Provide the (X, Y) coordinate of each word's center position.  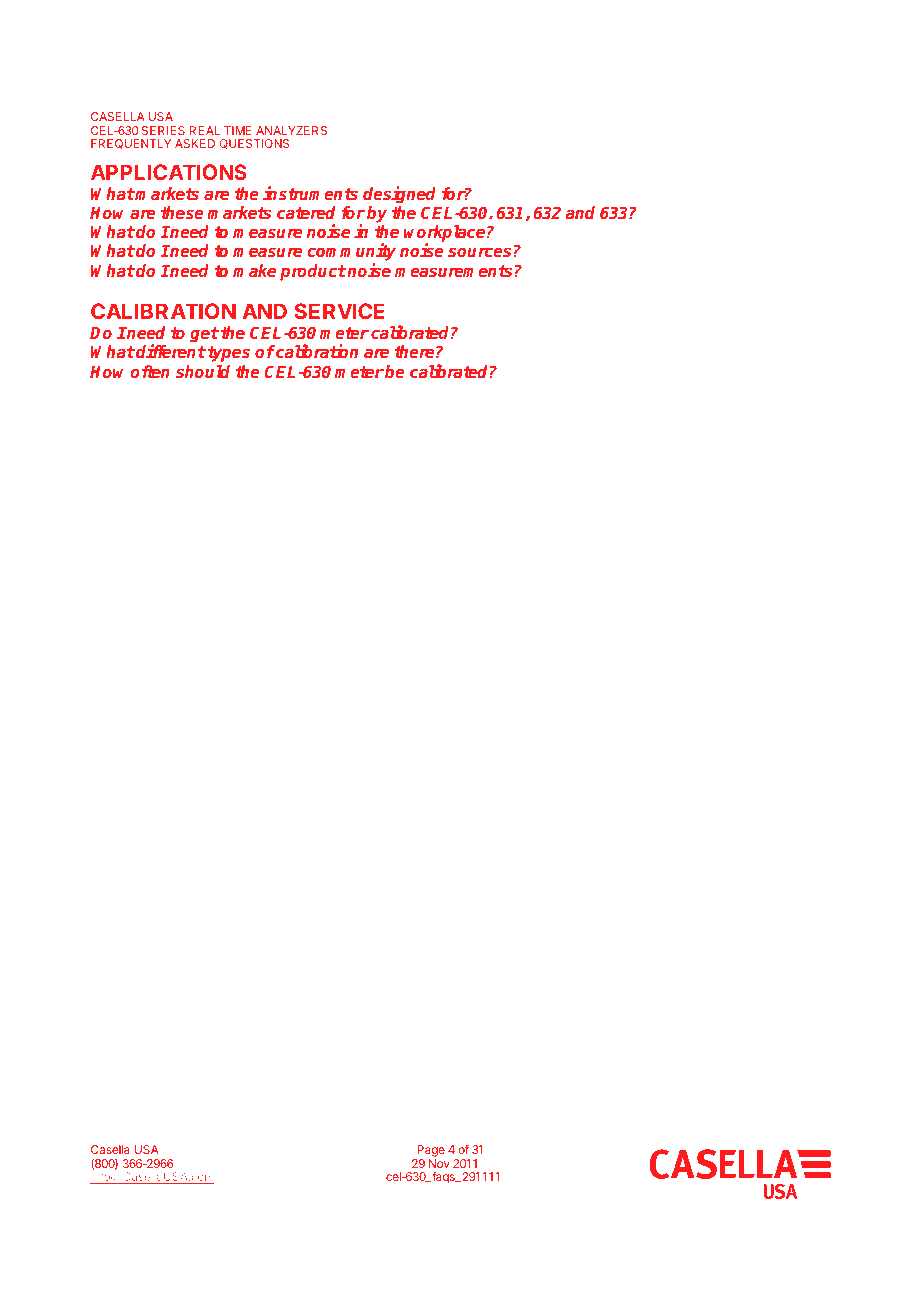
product (313, 272)
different (171, 351)
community (352, 253)
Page (431, 1151)
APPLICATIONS (169, 172)
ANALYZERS (291, 130)
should (203, 371)
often (150, 371)
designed (399, 196)
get (204, 335)
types (229, 354)
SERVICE (339, 311)
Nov (439, 1163)
